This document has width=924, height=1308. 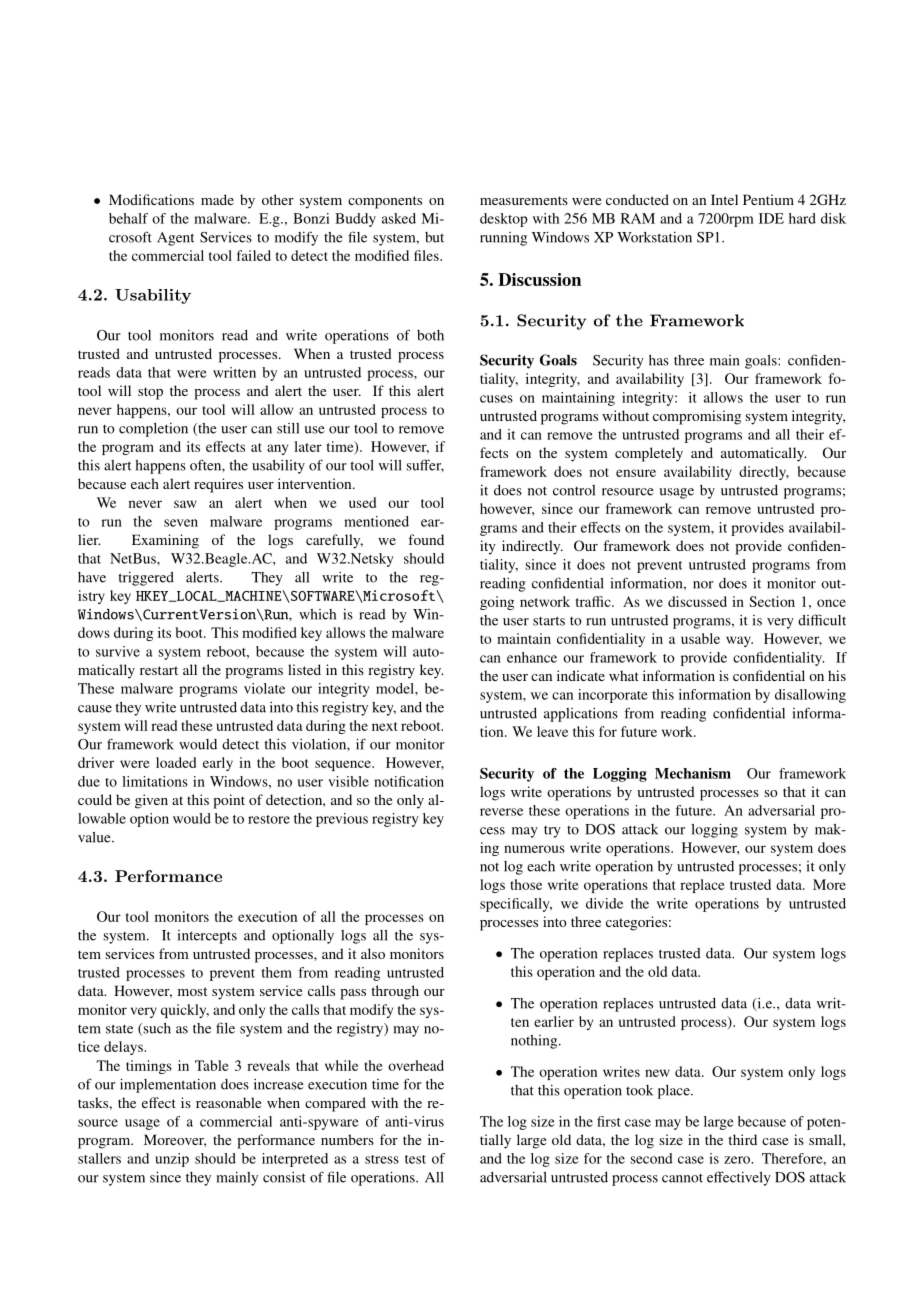 What do you see at coordinates (739, 641) in the document?
I see `way` at bounding box center [739, 641].
